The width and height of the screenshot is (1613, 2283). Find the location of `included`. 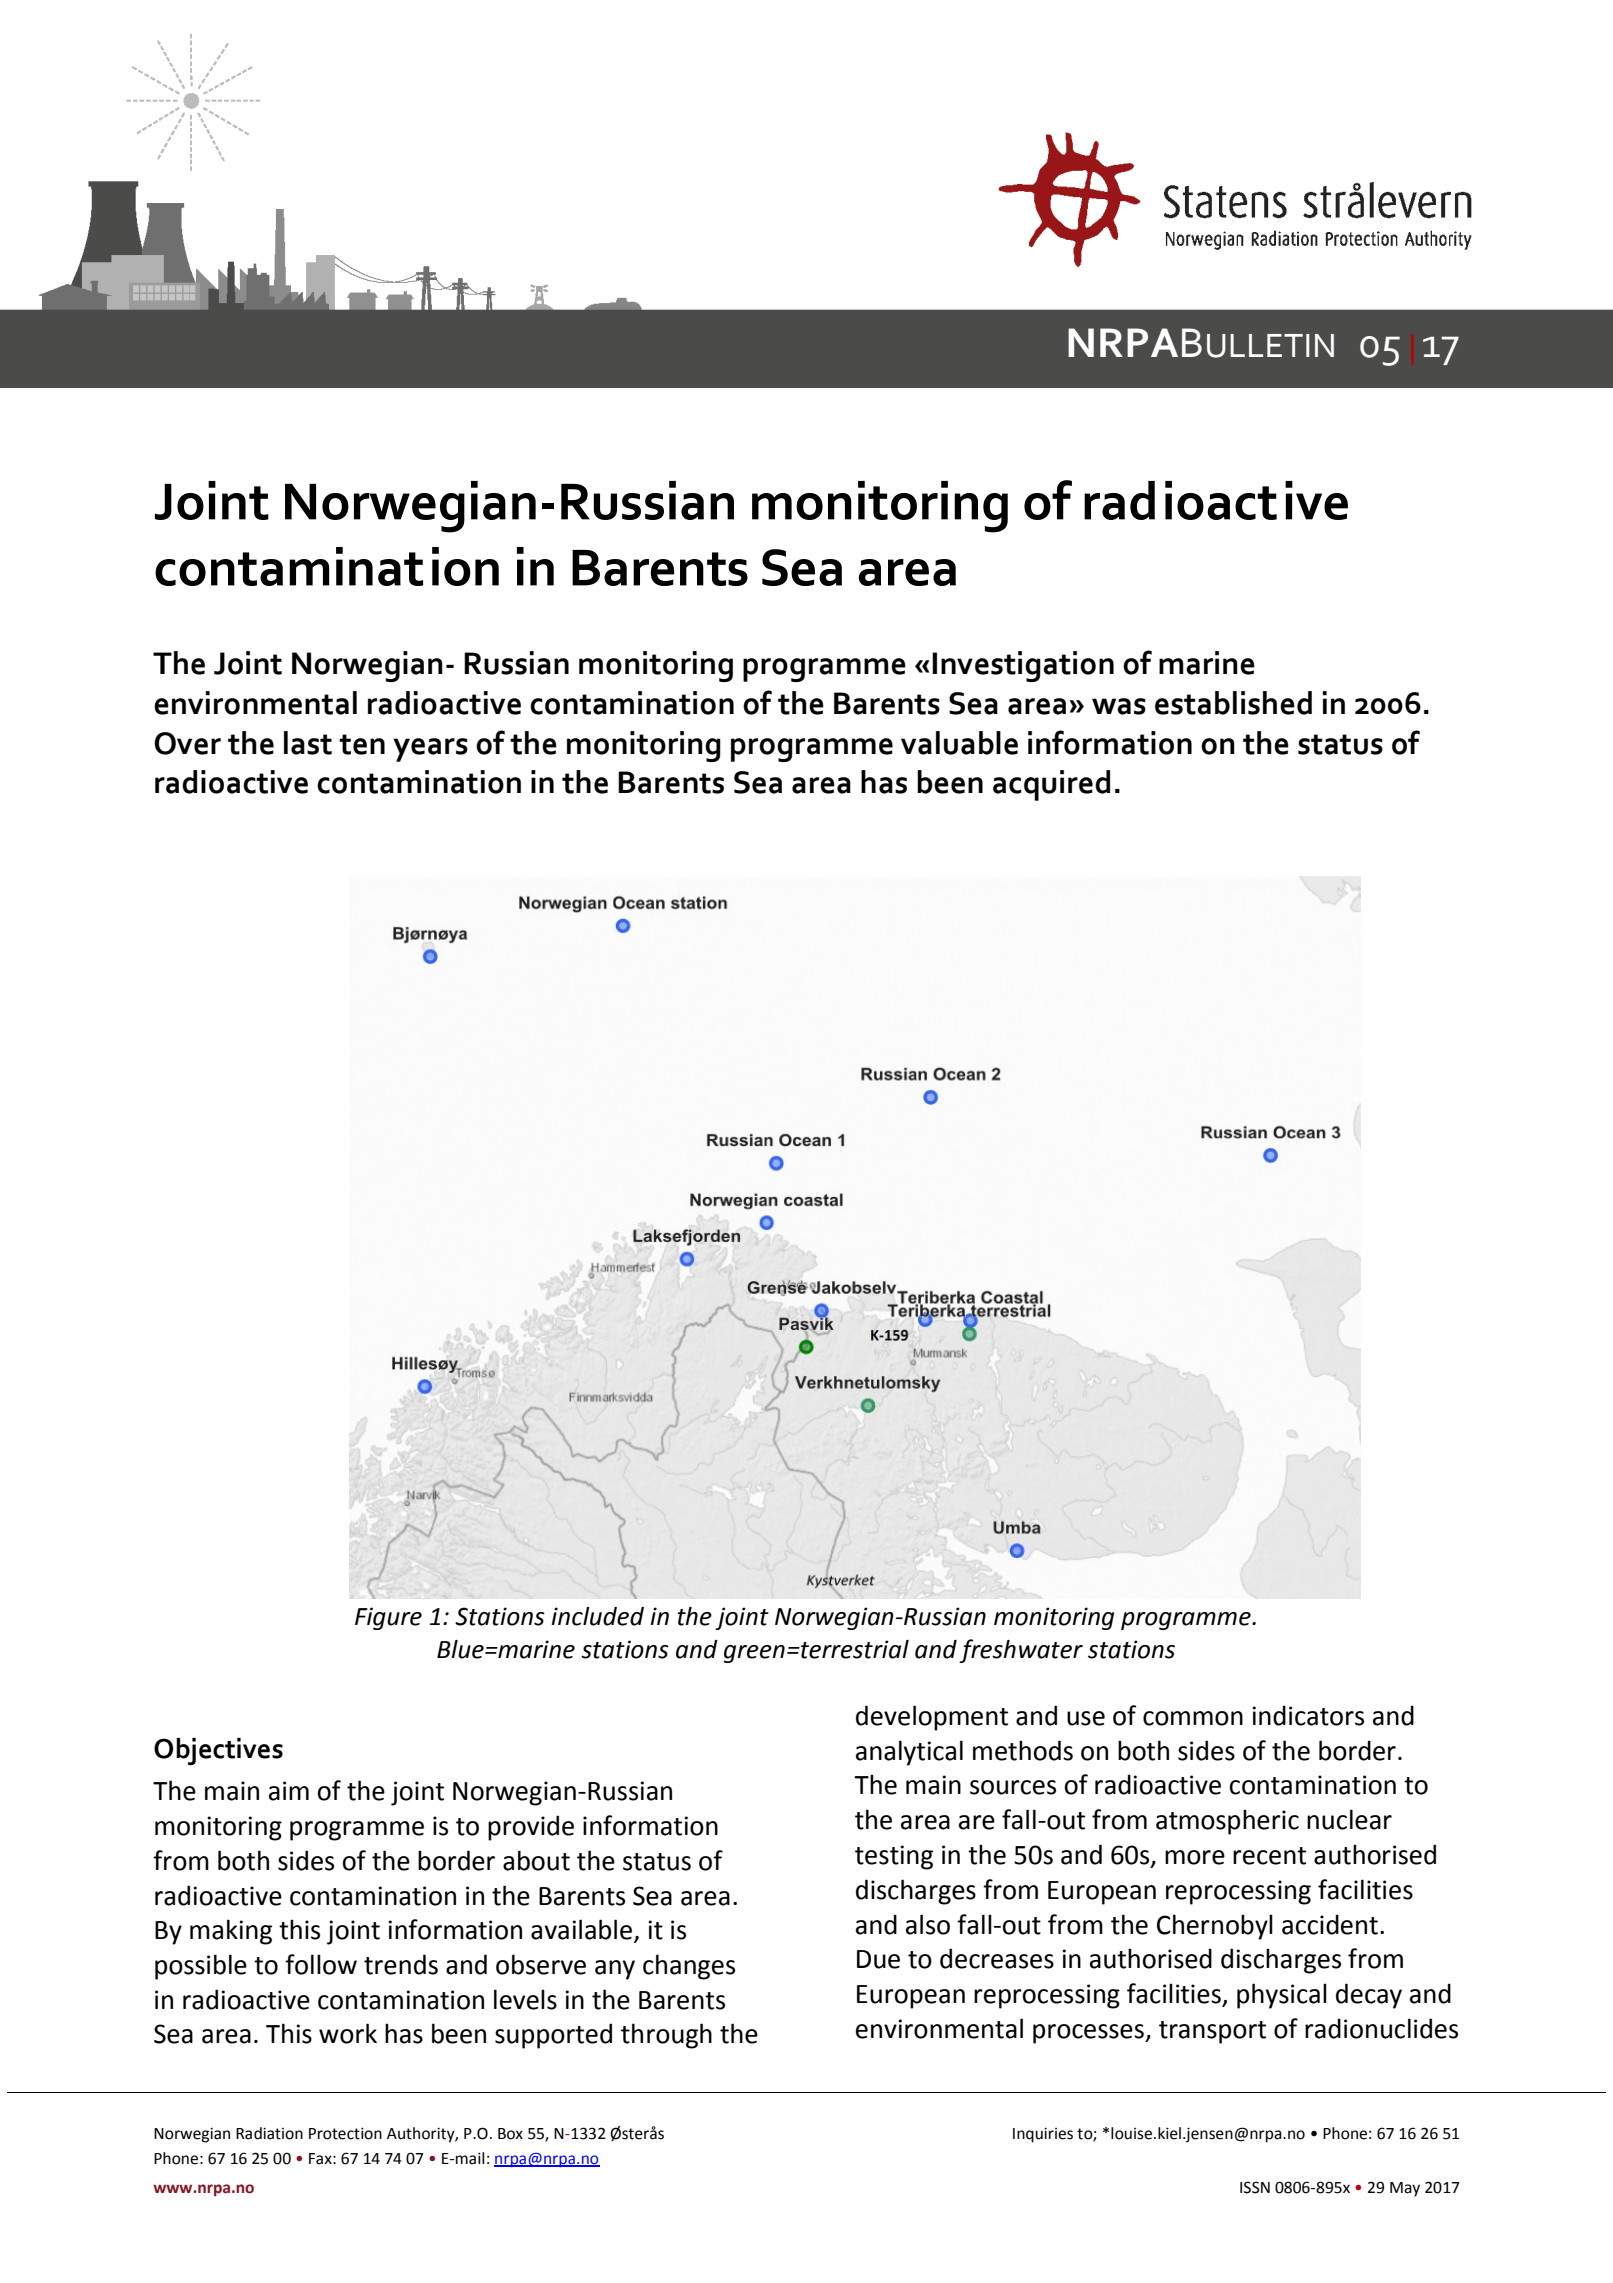

included is located at coordinates (597, 1616).
